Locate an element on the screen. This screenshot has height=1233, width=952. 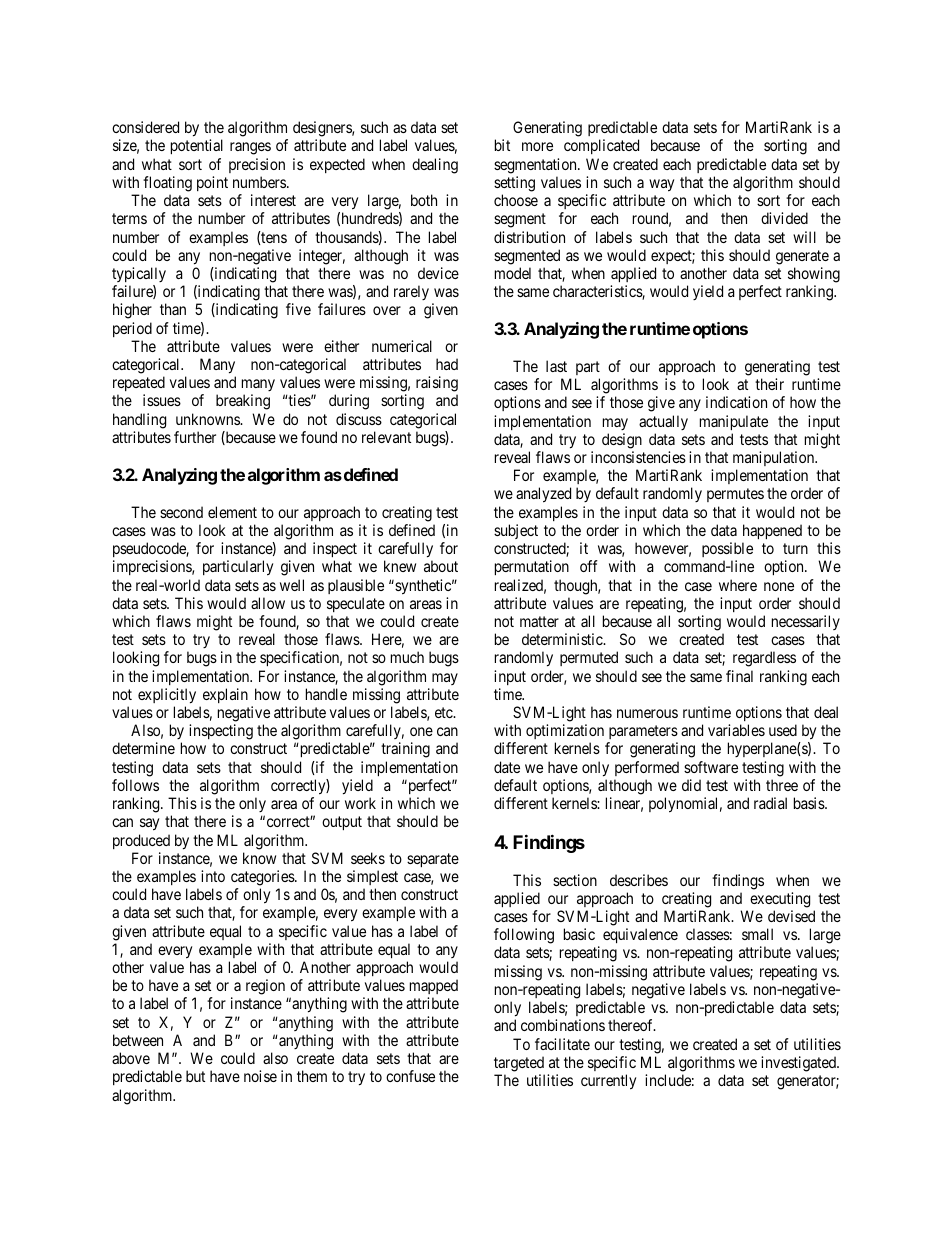
way is located at coordinates (661, 185).
